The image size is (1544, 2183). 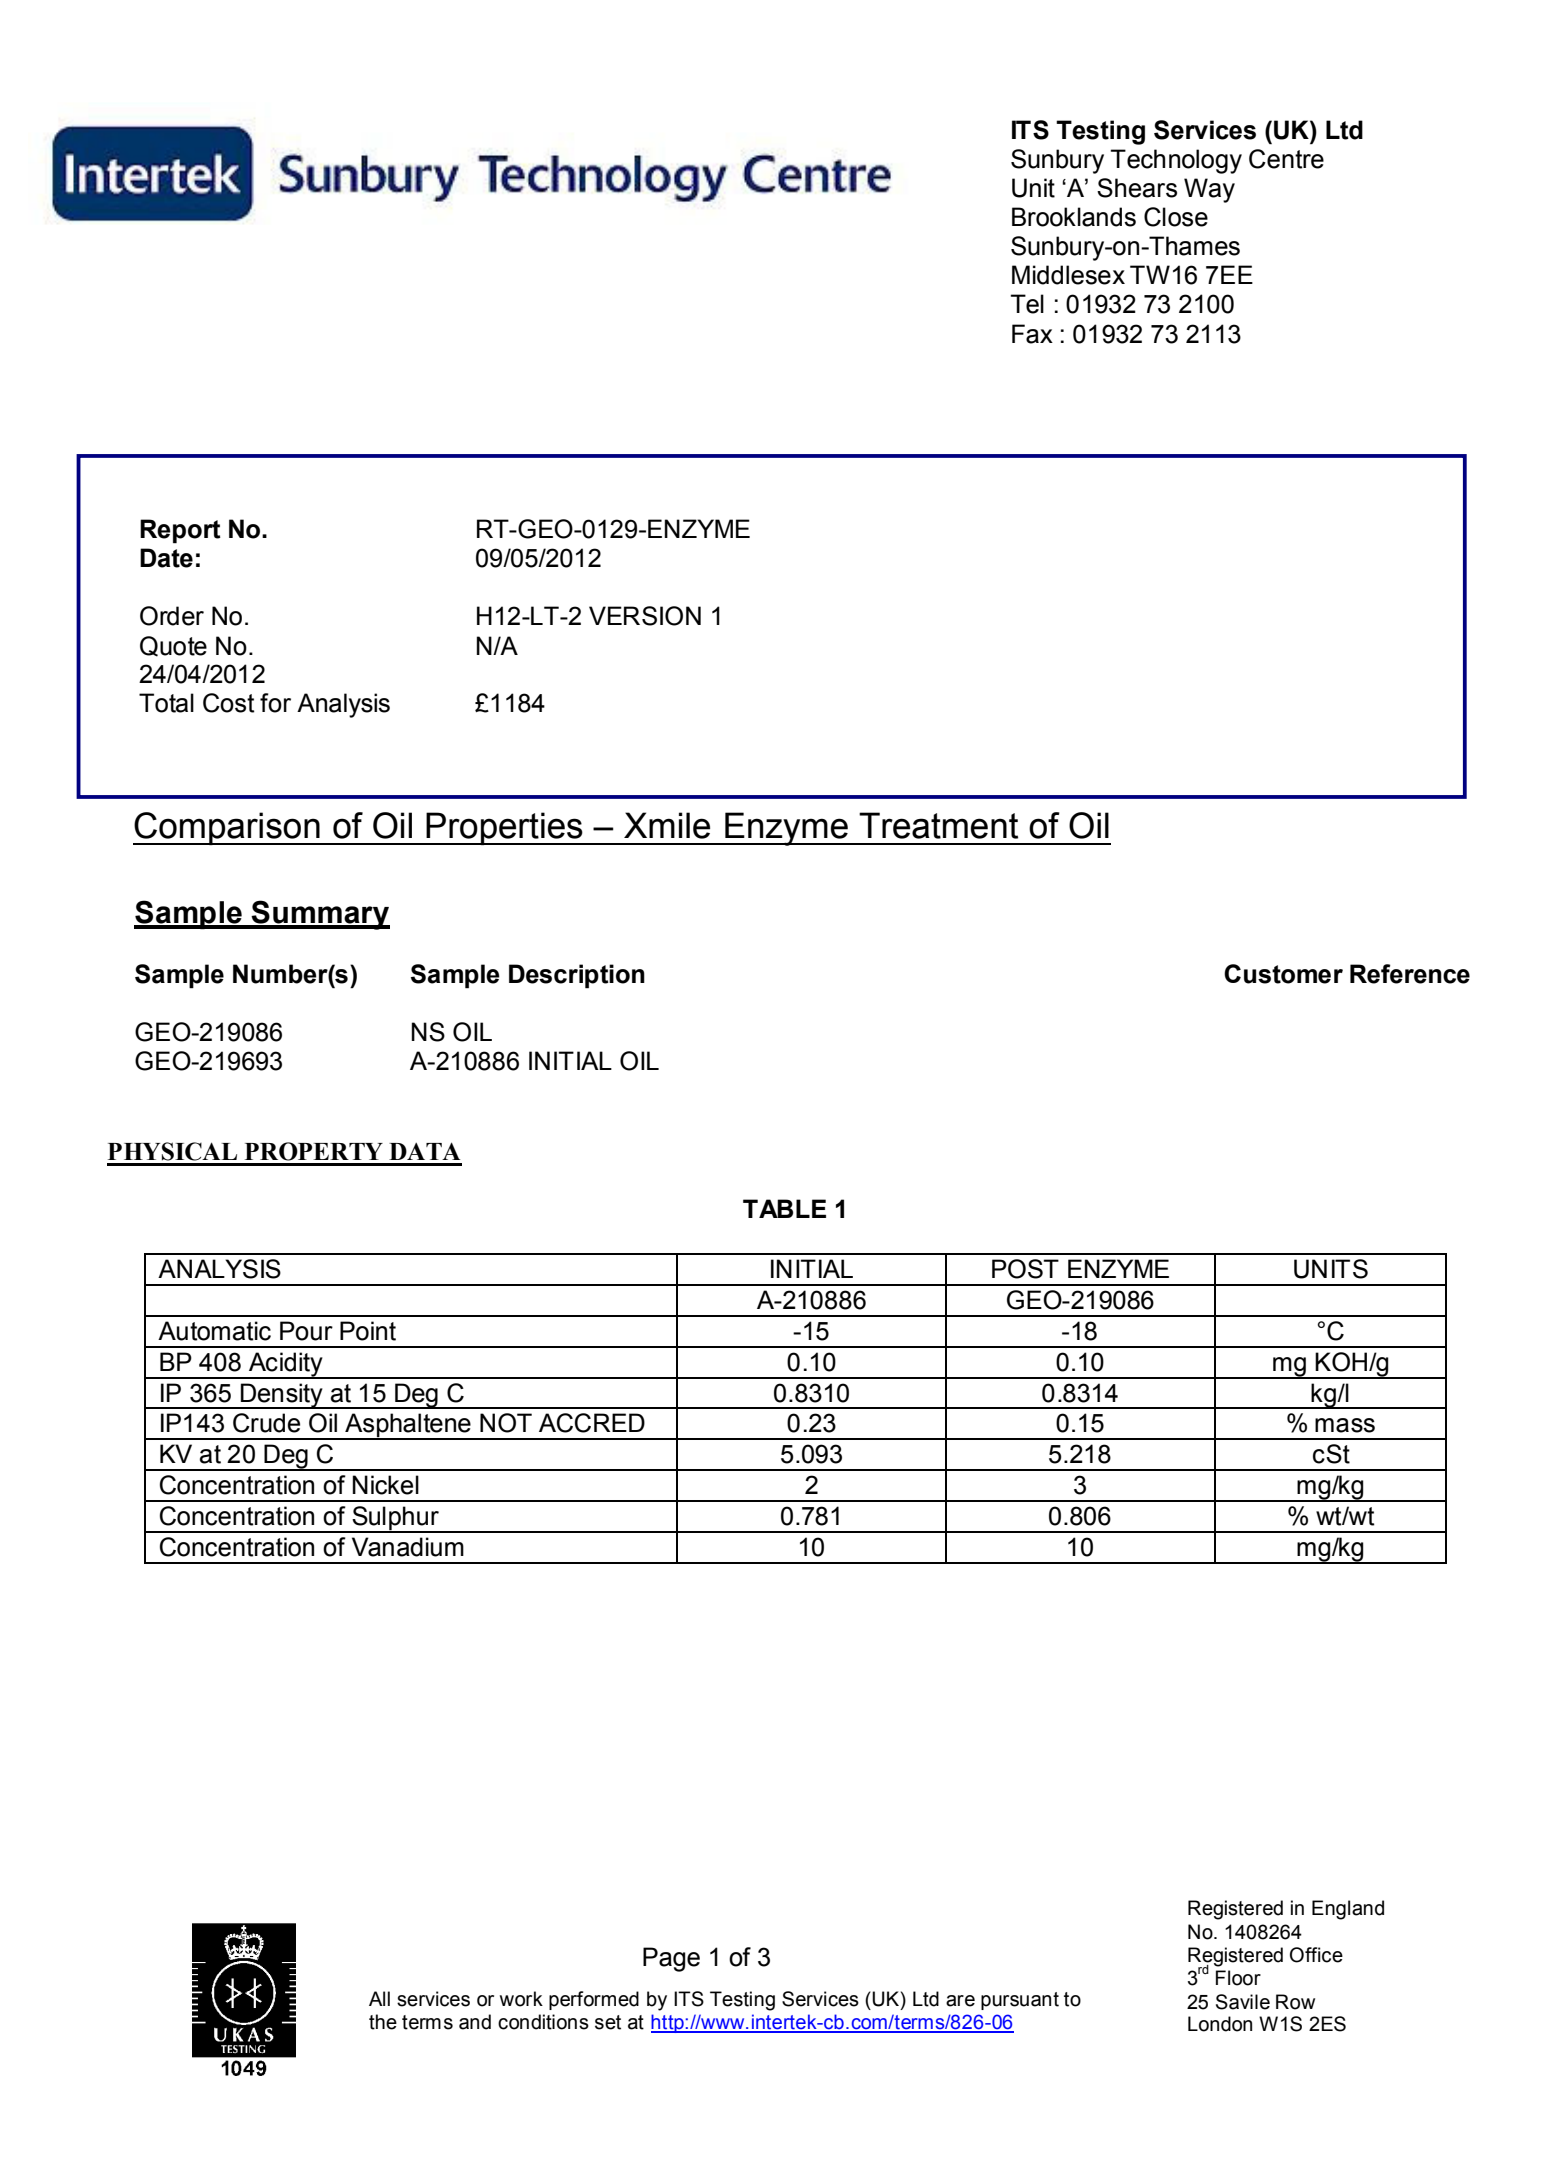 What do you see at coordinates (671, 1959) in the screenshot?
I see `Page` at bounding box center [671, 1959].
